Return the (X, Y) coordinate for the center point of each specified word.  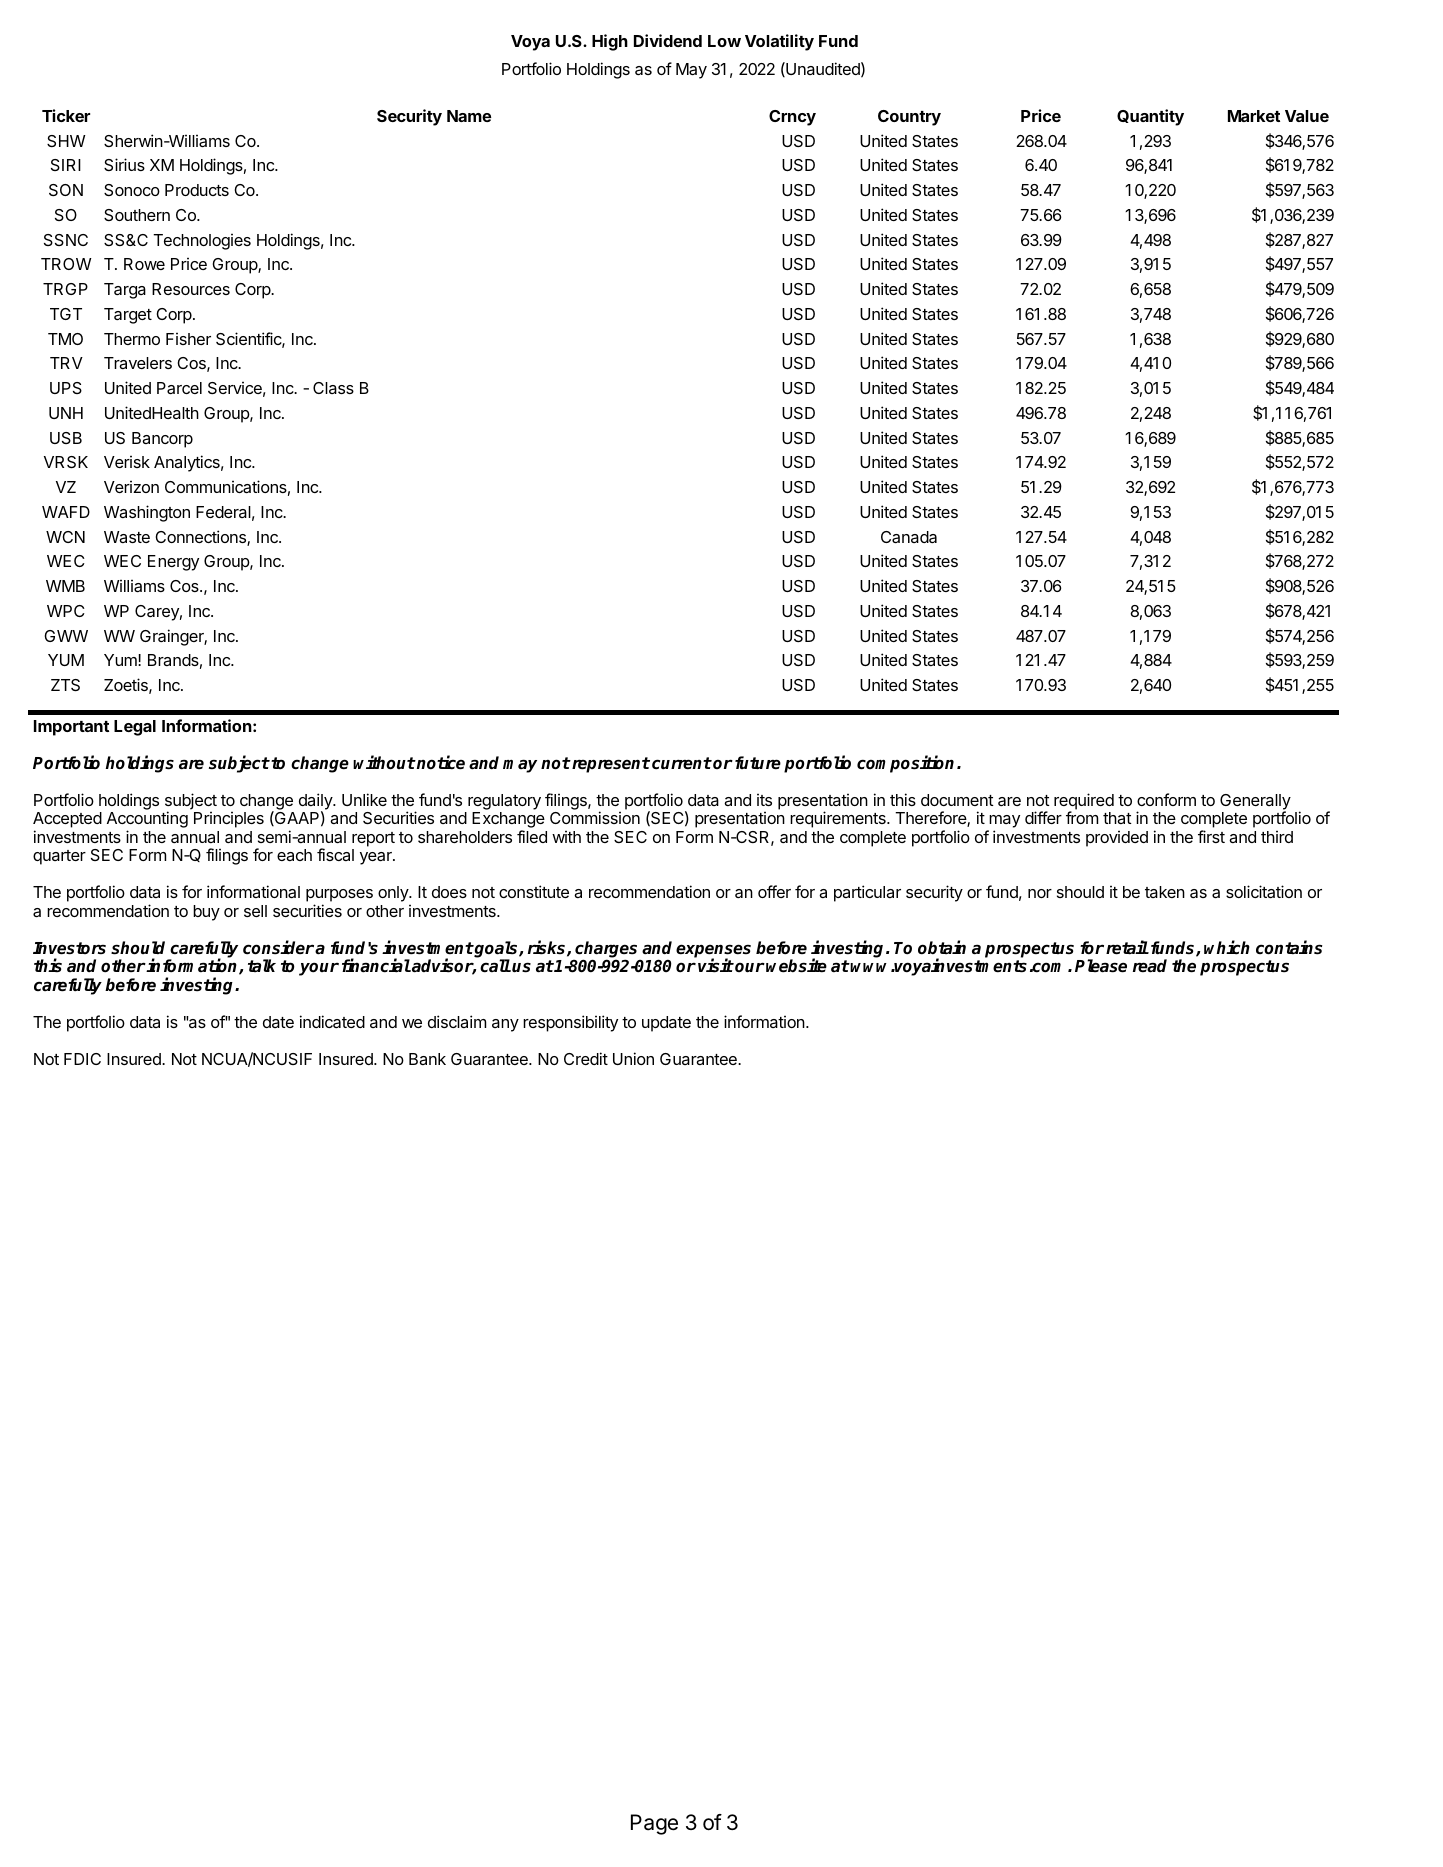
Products (197, 190)
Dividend (668, 40)
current (682, 763)
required (1084, 802)
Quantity (1150, 117)
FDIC (82, 1059)
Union (633, 1058)
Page (654, 1824)
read (1150, 966)
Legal (135, 728)
